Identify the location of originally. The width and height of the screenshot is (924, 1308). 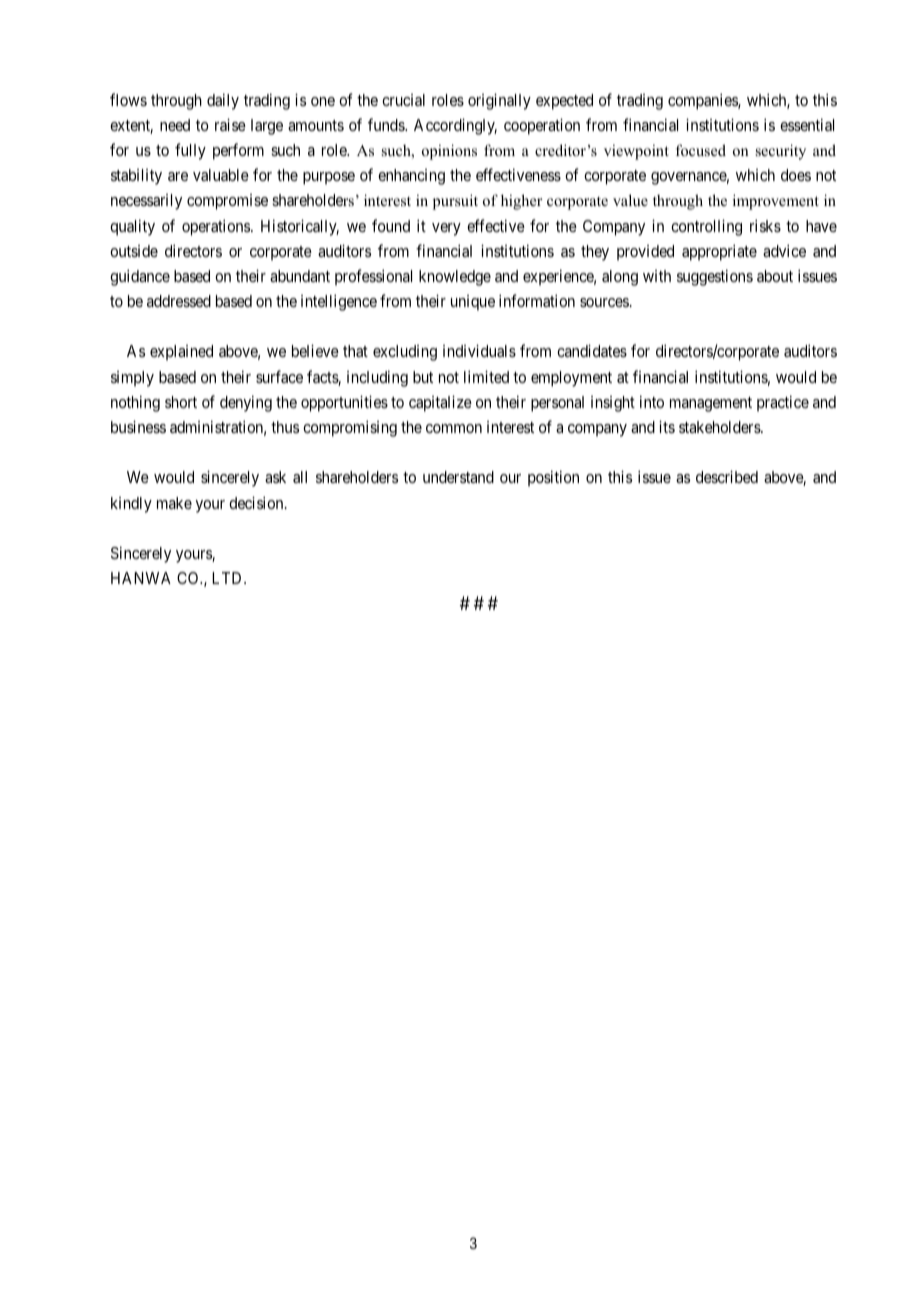
(499, 101).
